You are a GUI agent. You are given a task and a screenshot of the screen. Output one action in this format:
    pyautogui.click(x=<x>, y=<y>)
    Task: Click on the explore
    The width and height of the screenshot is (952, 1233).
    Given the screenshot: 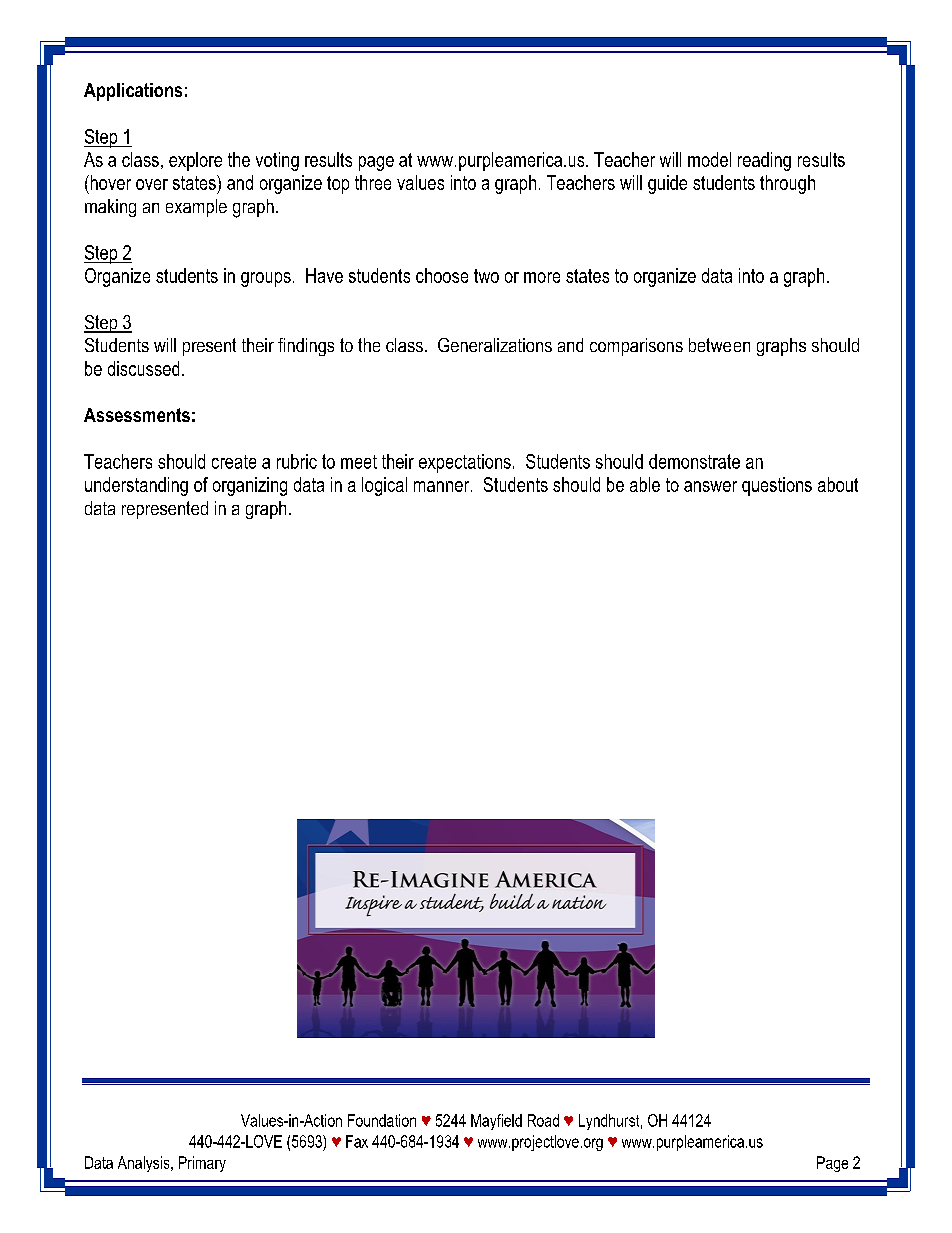 What is the action you would take?
    pyautogui.click(x=195, y=161)
